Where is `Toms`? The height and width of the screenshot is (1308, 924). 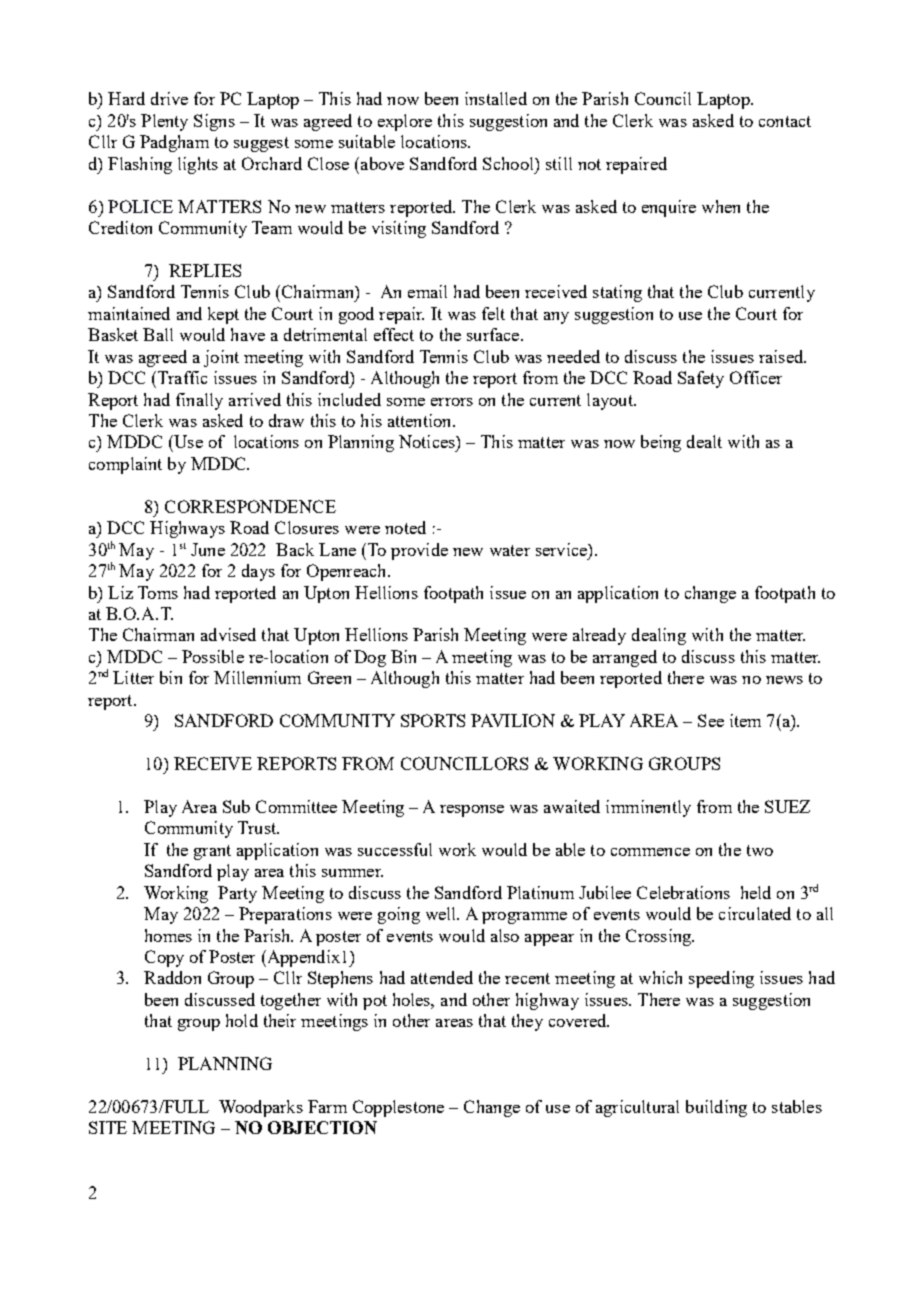
Toms is located at coordinates (158, 592).
